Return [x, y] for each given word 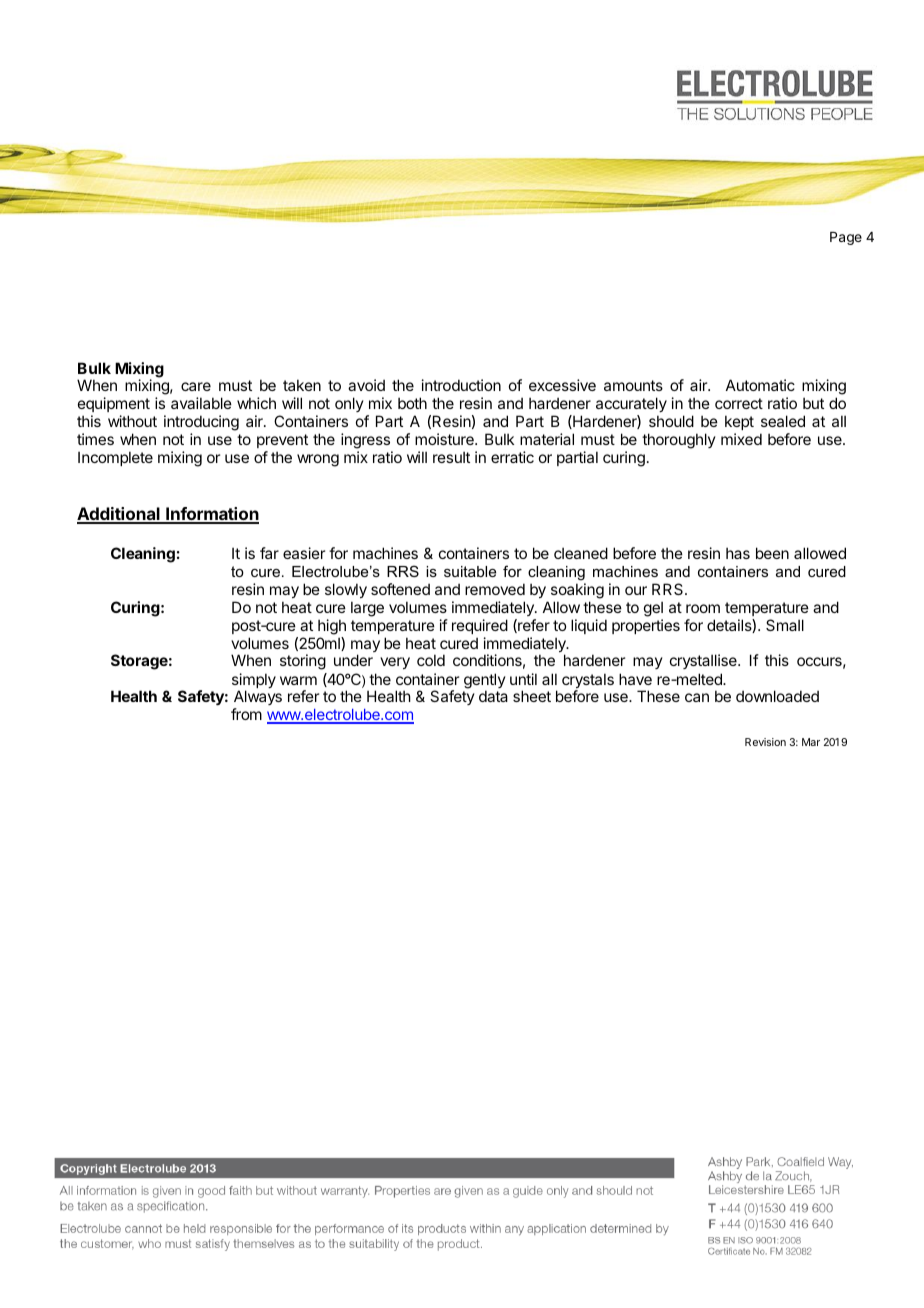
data [493, 696]
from [246, 714]
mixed [741, 439]
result [451, 457]
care [196, 386]
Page [846, 238]
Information [211, 515]
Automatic [760, 385]
